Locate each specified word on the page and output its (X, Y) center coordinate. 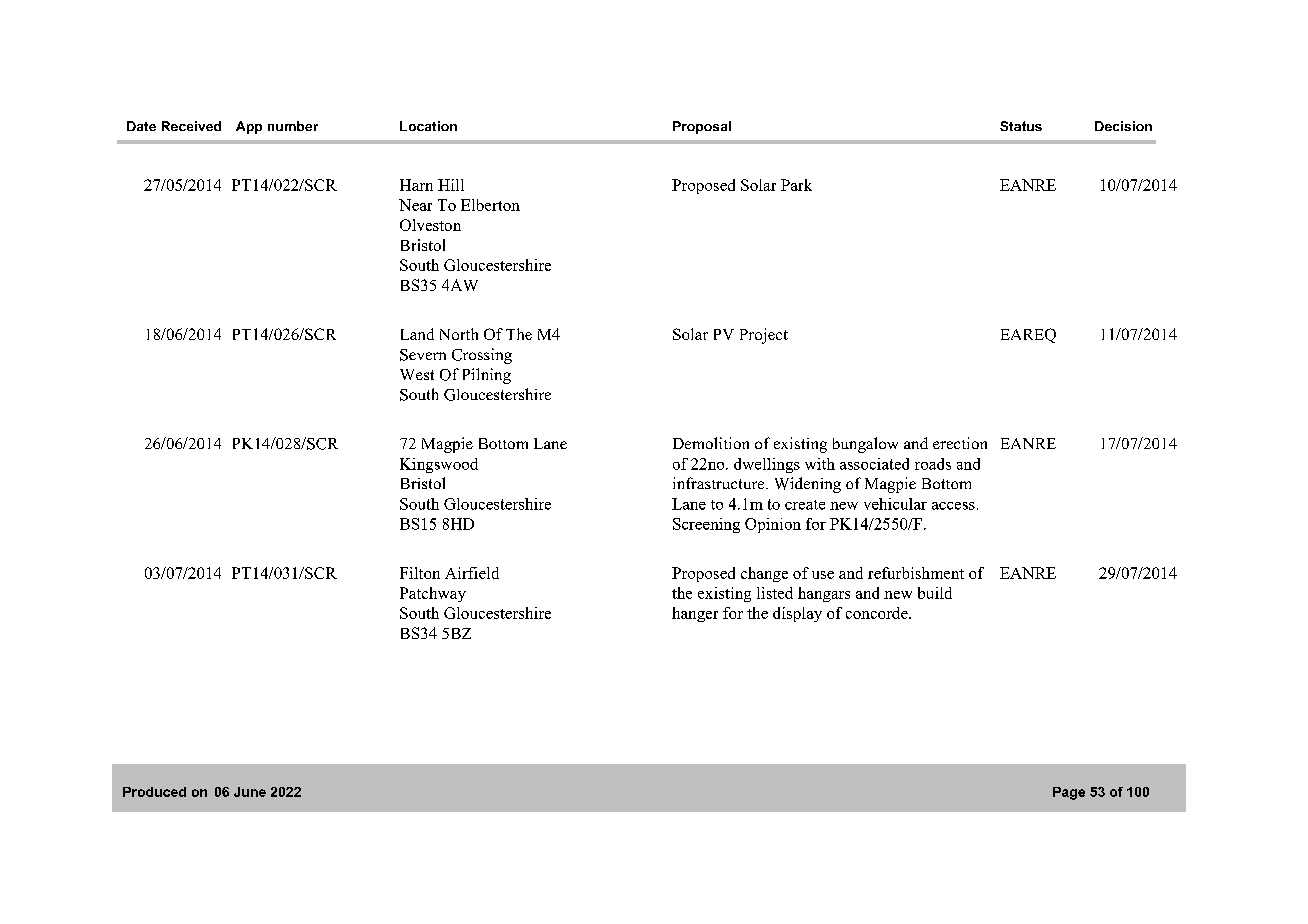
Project (764, 336)
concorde (878, 613)
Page (1069, 793)
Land (417, 334)
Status (1021, 126)
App (249, 127)
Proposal (702, 127)
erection (960, 443)
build (935, 593)
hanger (695, 614)
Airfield (472, 573)
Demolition (711, 443)
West (417, 374)
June (250, 792)
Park (796, 185)
